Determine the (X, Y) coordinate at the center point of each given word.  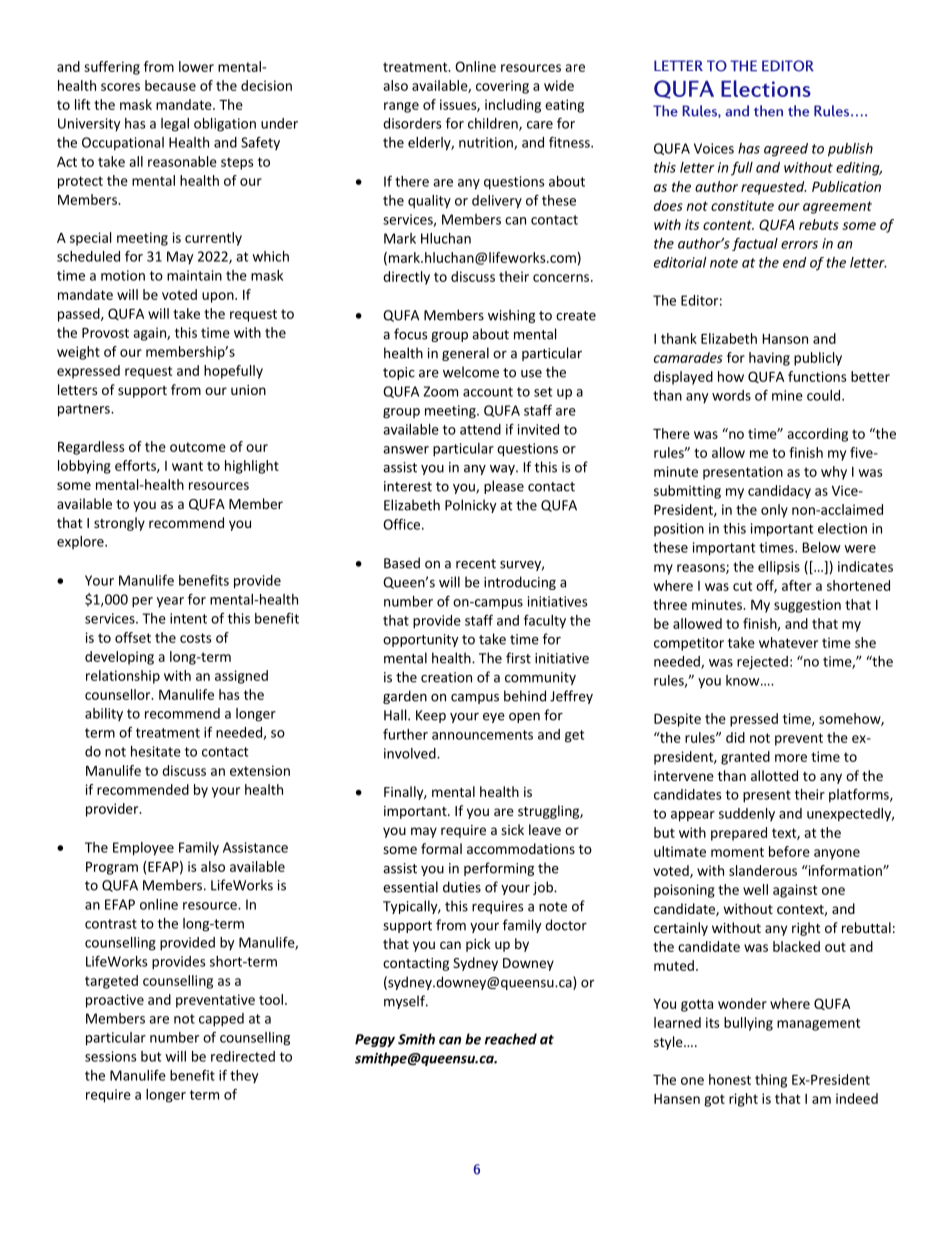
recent (476, 564)
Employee (143, 849)
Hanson (785, 339)
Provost (105, 333)
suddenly (747, 814)
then (768, 111)
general (465, 354)
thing (771, 1081)
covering (502, 87)
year (170, 602)
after (797, 585)
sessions (111, 1056)
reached (511, 1039)
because (170, 85)
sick (512, 829)
